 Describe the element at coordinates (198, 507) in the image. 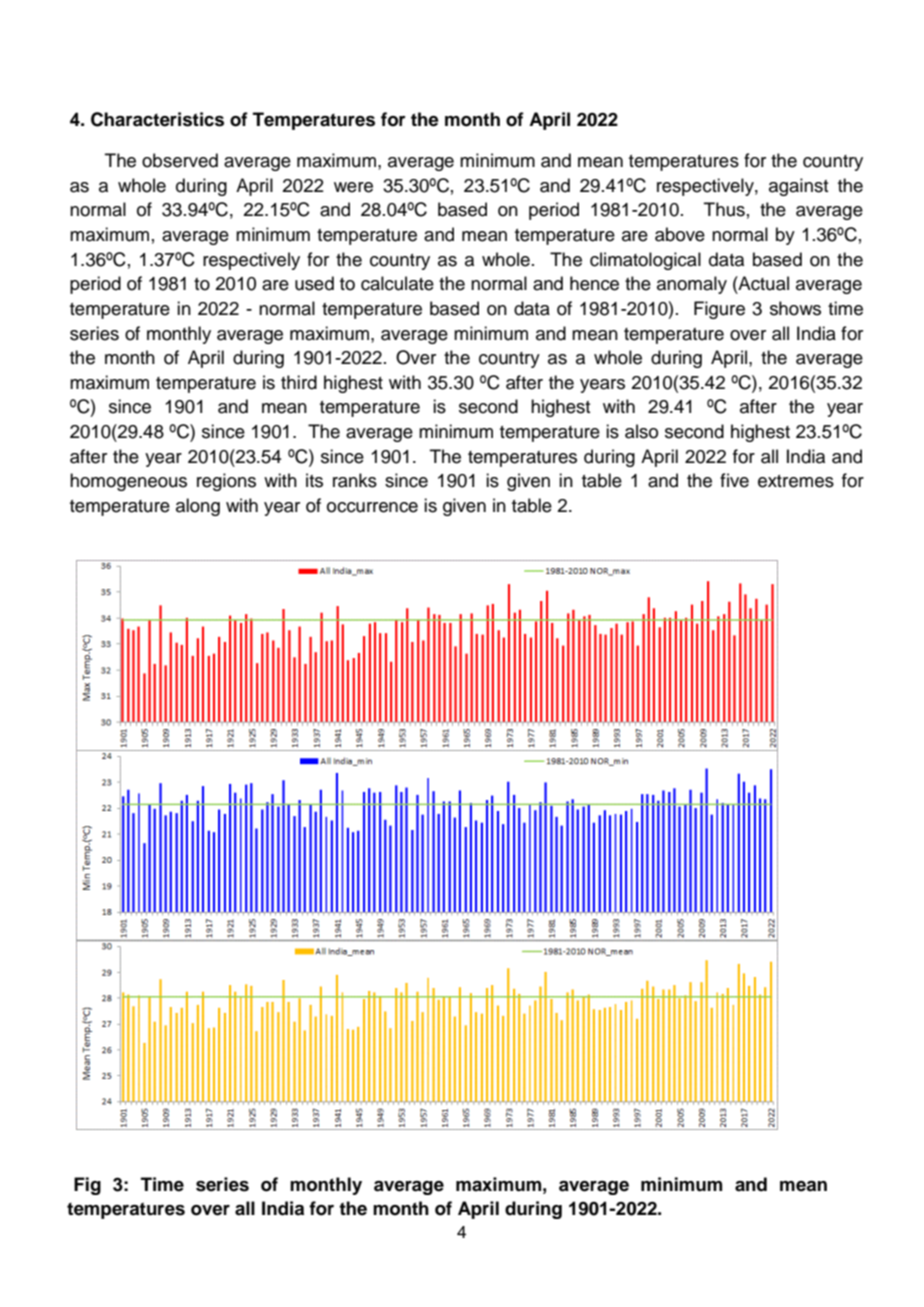

I see `along` at that location.
